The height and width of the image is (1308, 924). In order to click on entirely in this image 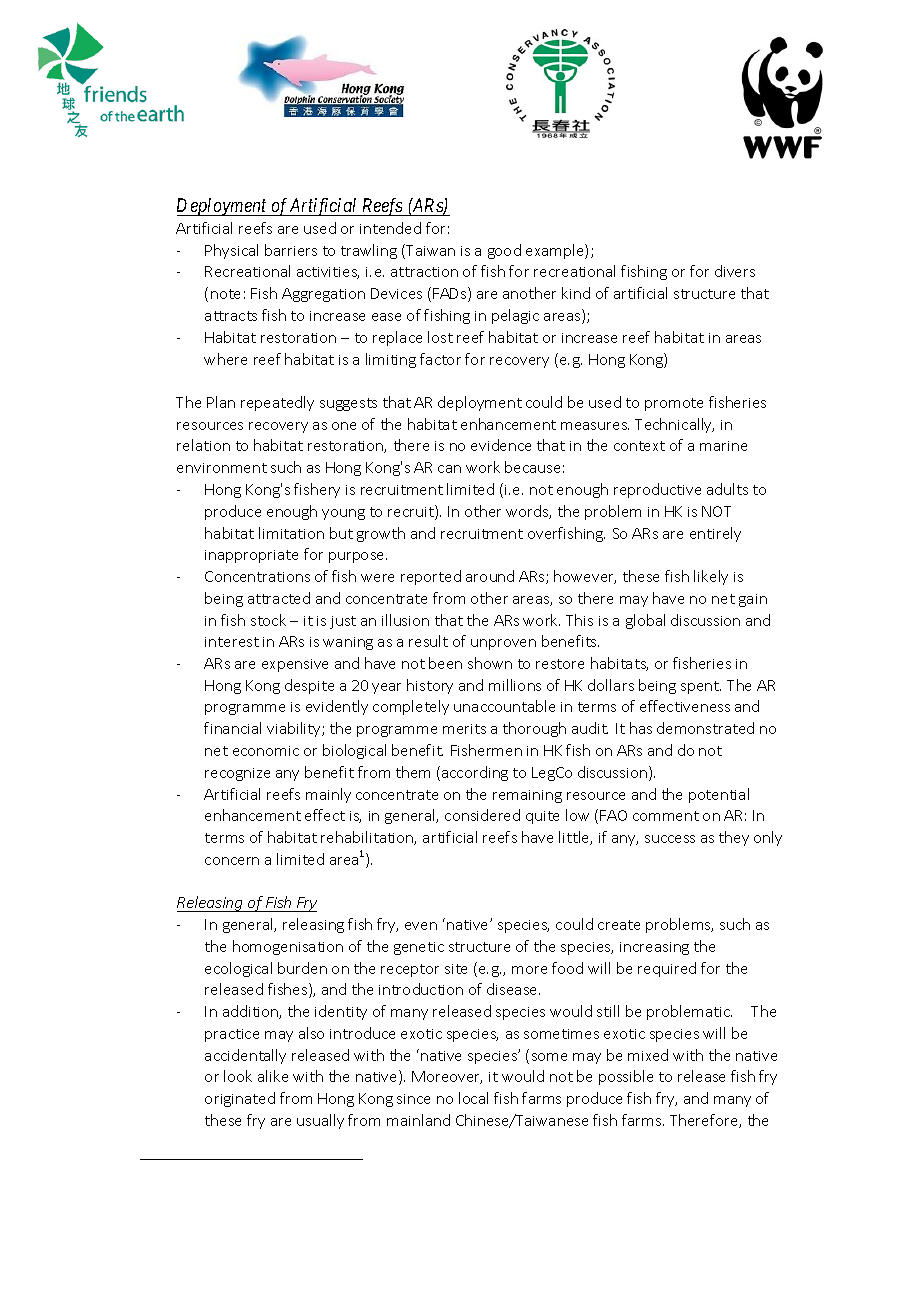, I will do `click(715, 534)`.
